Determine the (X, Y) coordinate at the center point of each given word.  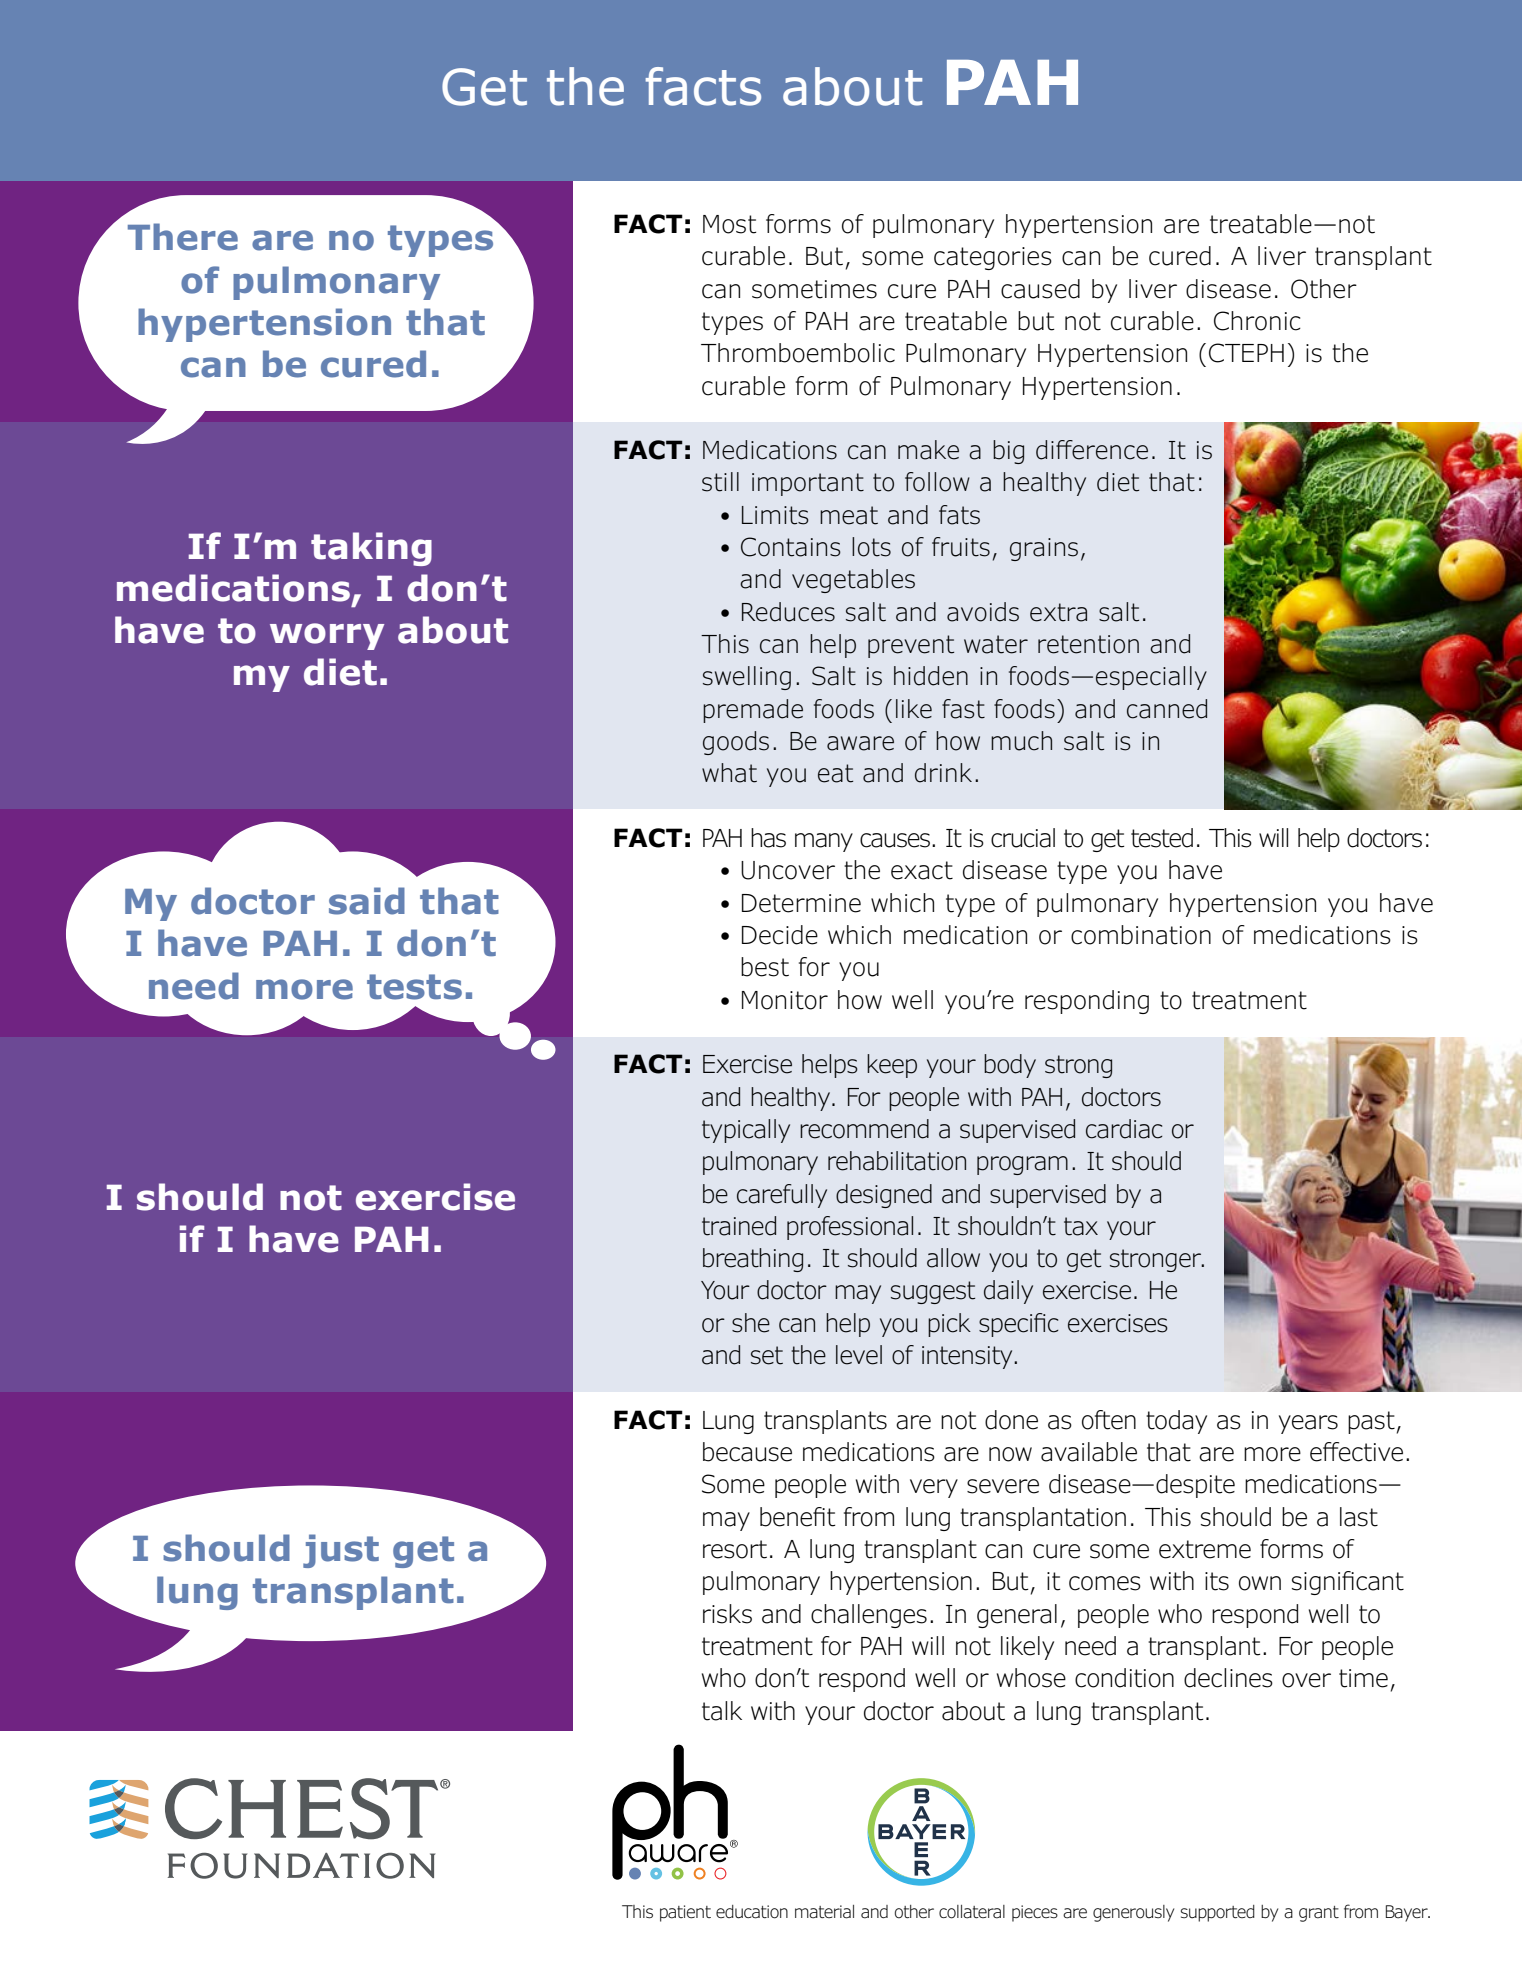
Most (729, 224)
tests (414, 987)
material (824, 1912)
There (183, 237)
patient (685, 1913)
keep (892, 1066)
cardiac (1124, 1129)
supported (1218, 1913)
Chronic (1257, 321)
